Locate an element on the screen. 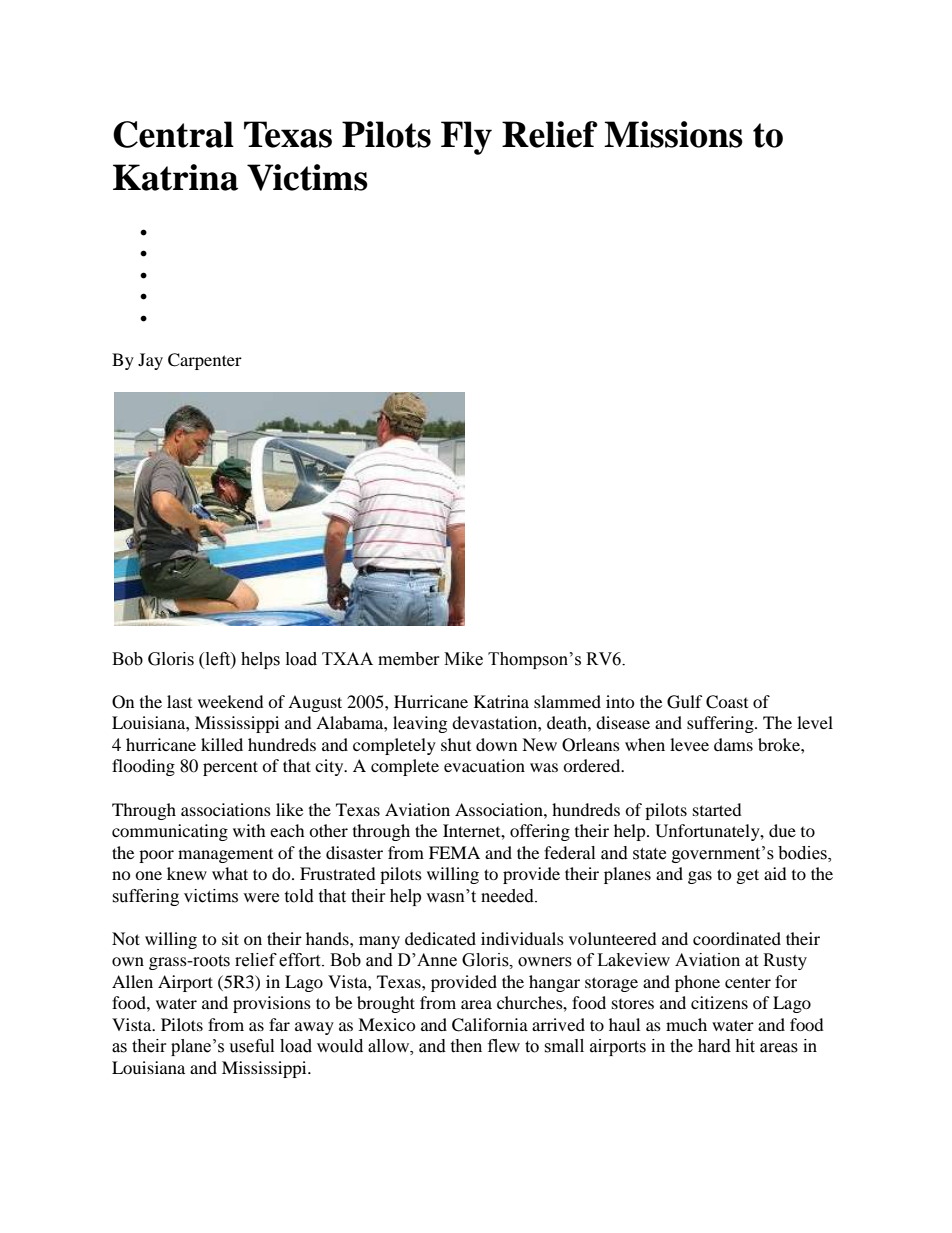  Missions is located at coordinates (673, 134).
